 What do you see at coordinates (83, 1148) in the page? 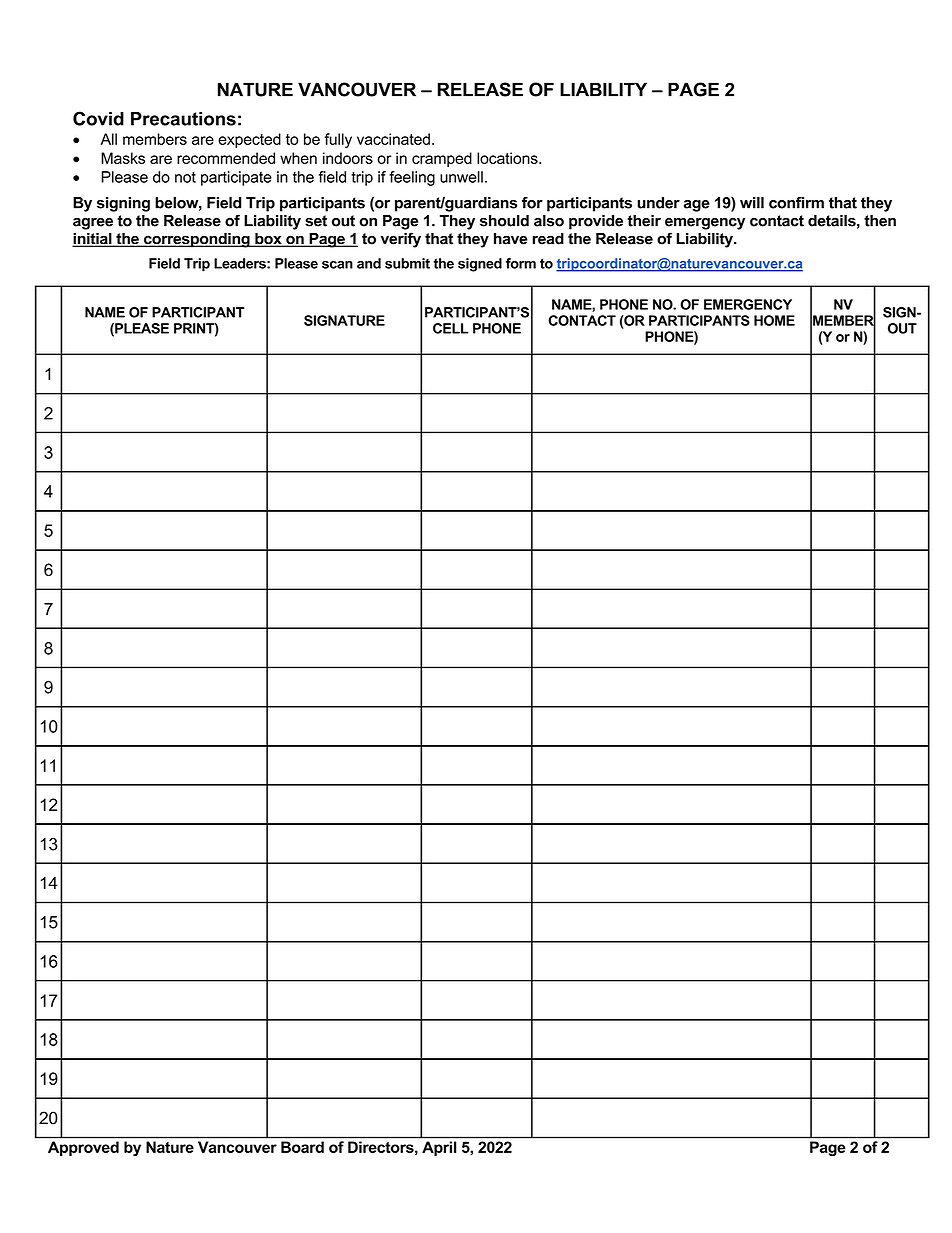
I see `Approved` at bounding box center [83, 1148].
